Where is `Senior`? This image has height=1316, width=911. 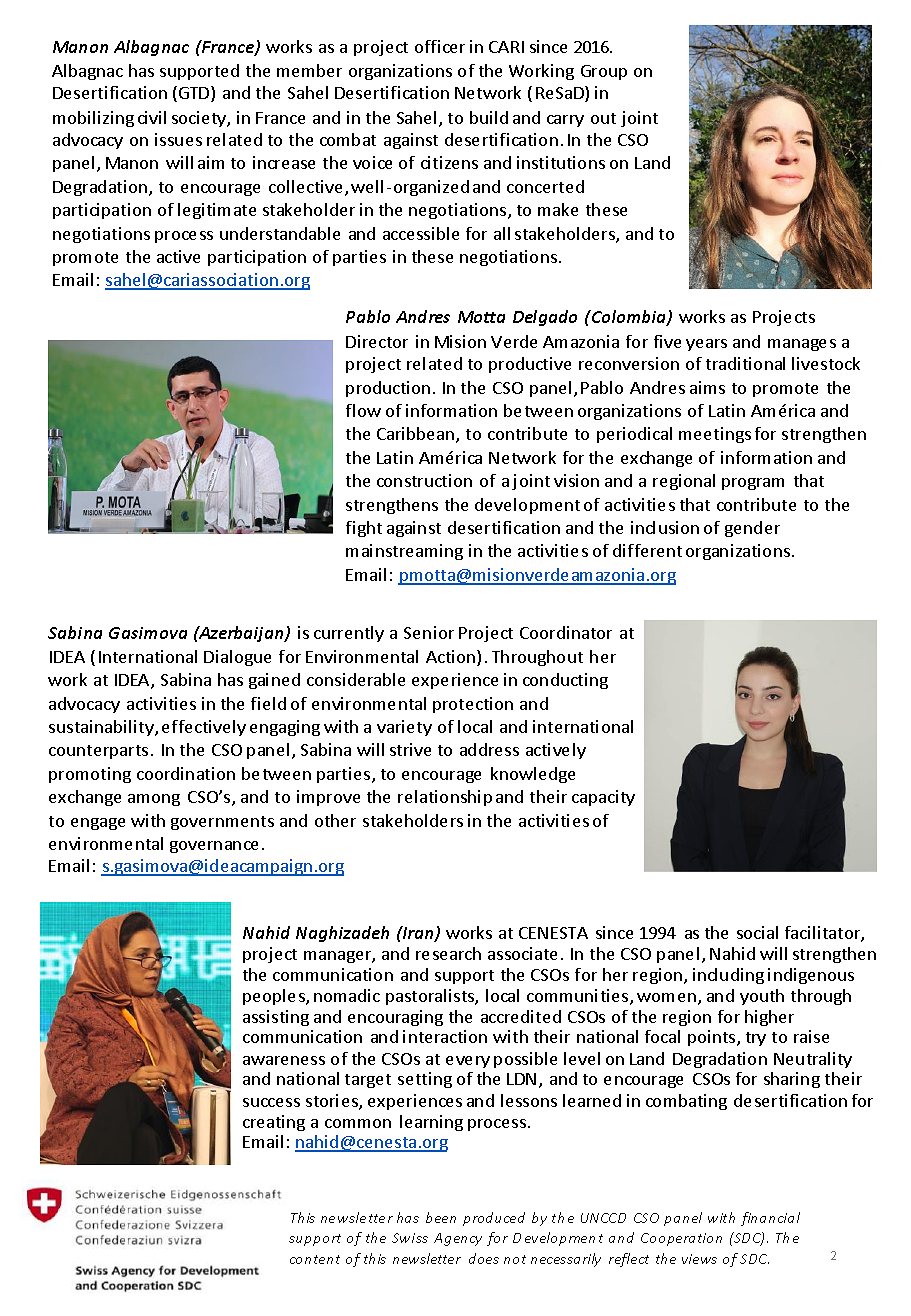
Senior is located at coordinates (429, 632).
